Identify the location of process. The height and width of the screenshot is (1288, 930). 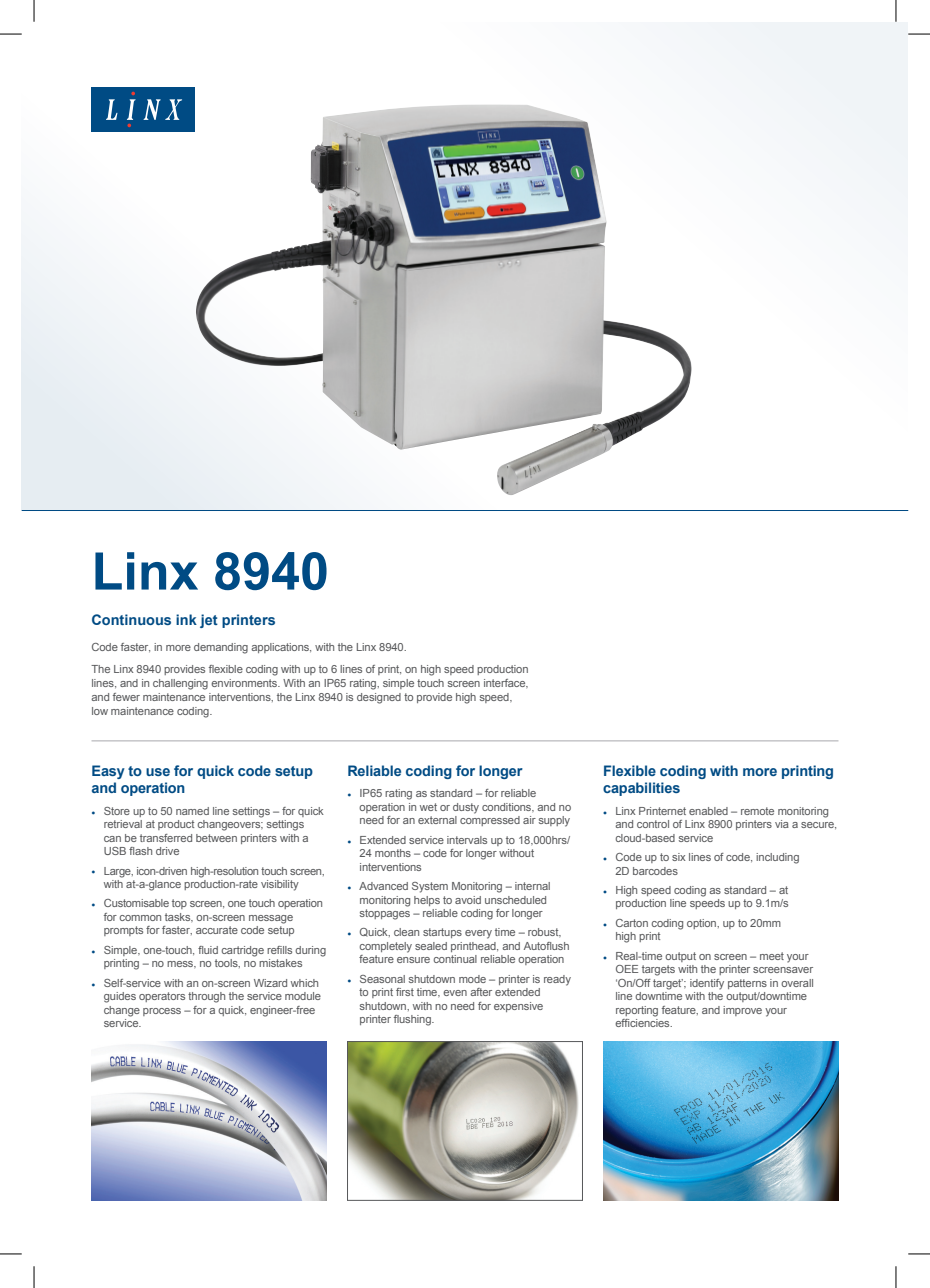
(162, 1012).
